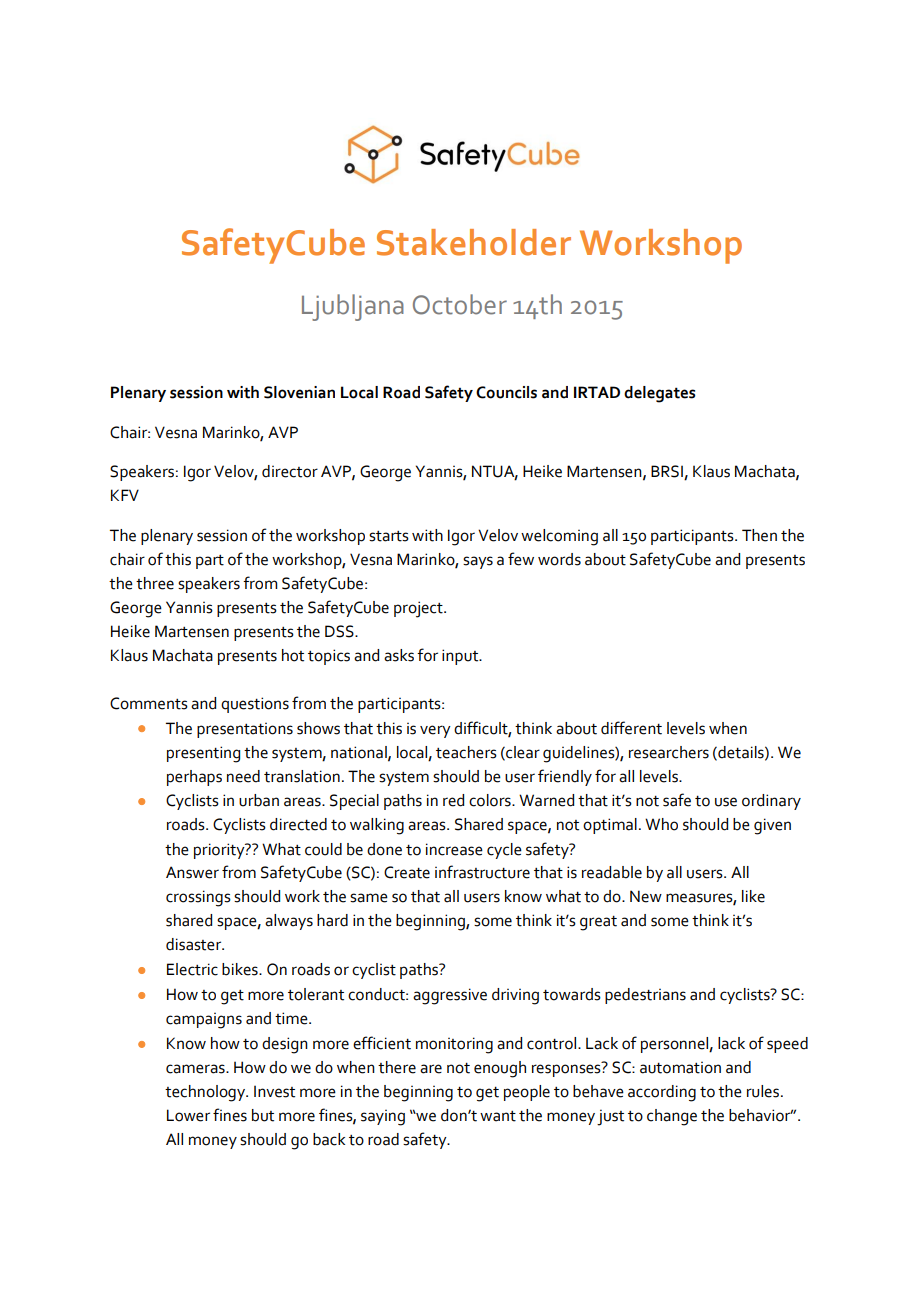 The height and width of the screenshot is (1308, 924). Describe the element at coordinates (659, 394) in the screenshot. I see `delegates` at that location.
